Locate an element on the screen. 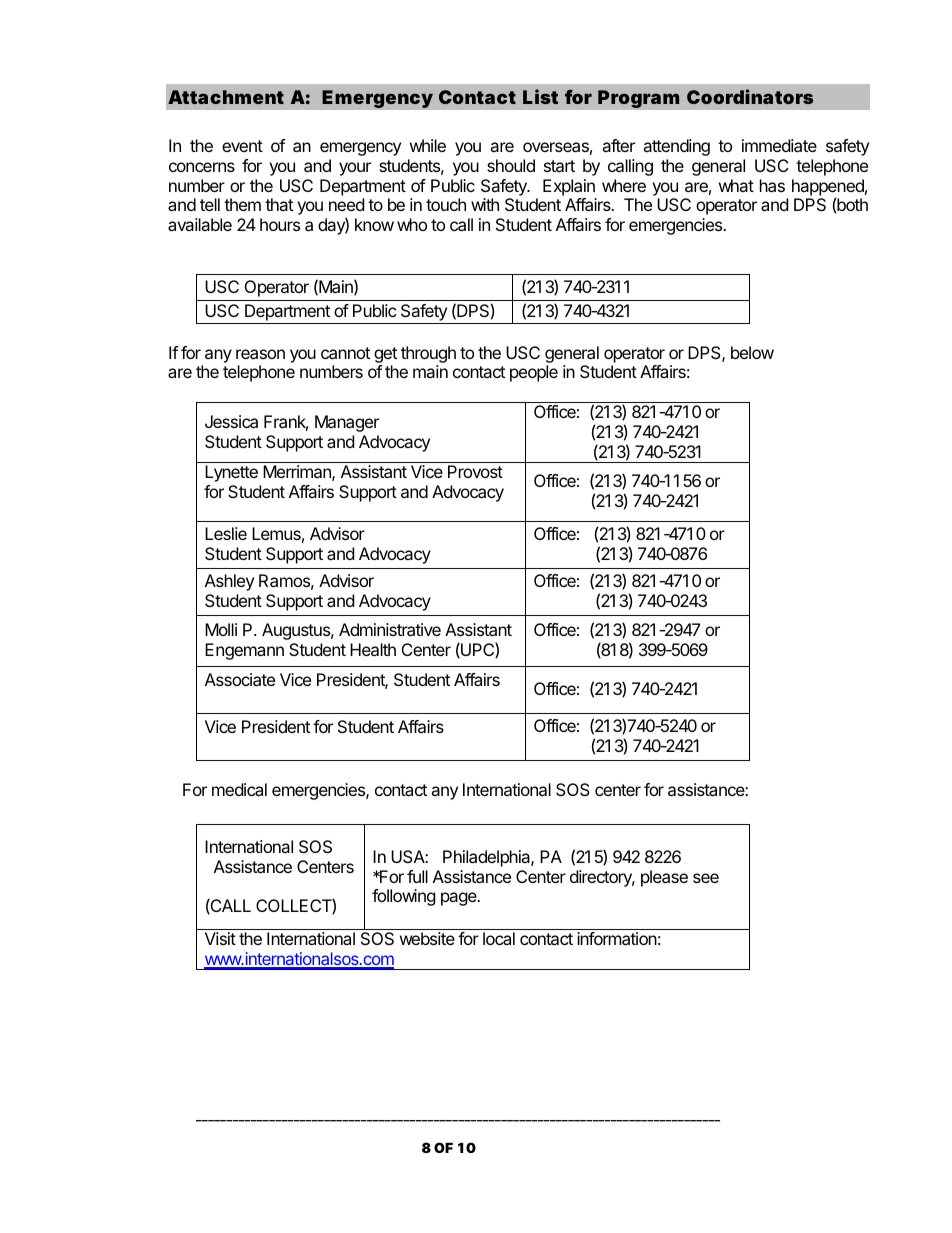 The height and width of the screenshot is (1233, 952). page is located at coordinates (460, 899).
